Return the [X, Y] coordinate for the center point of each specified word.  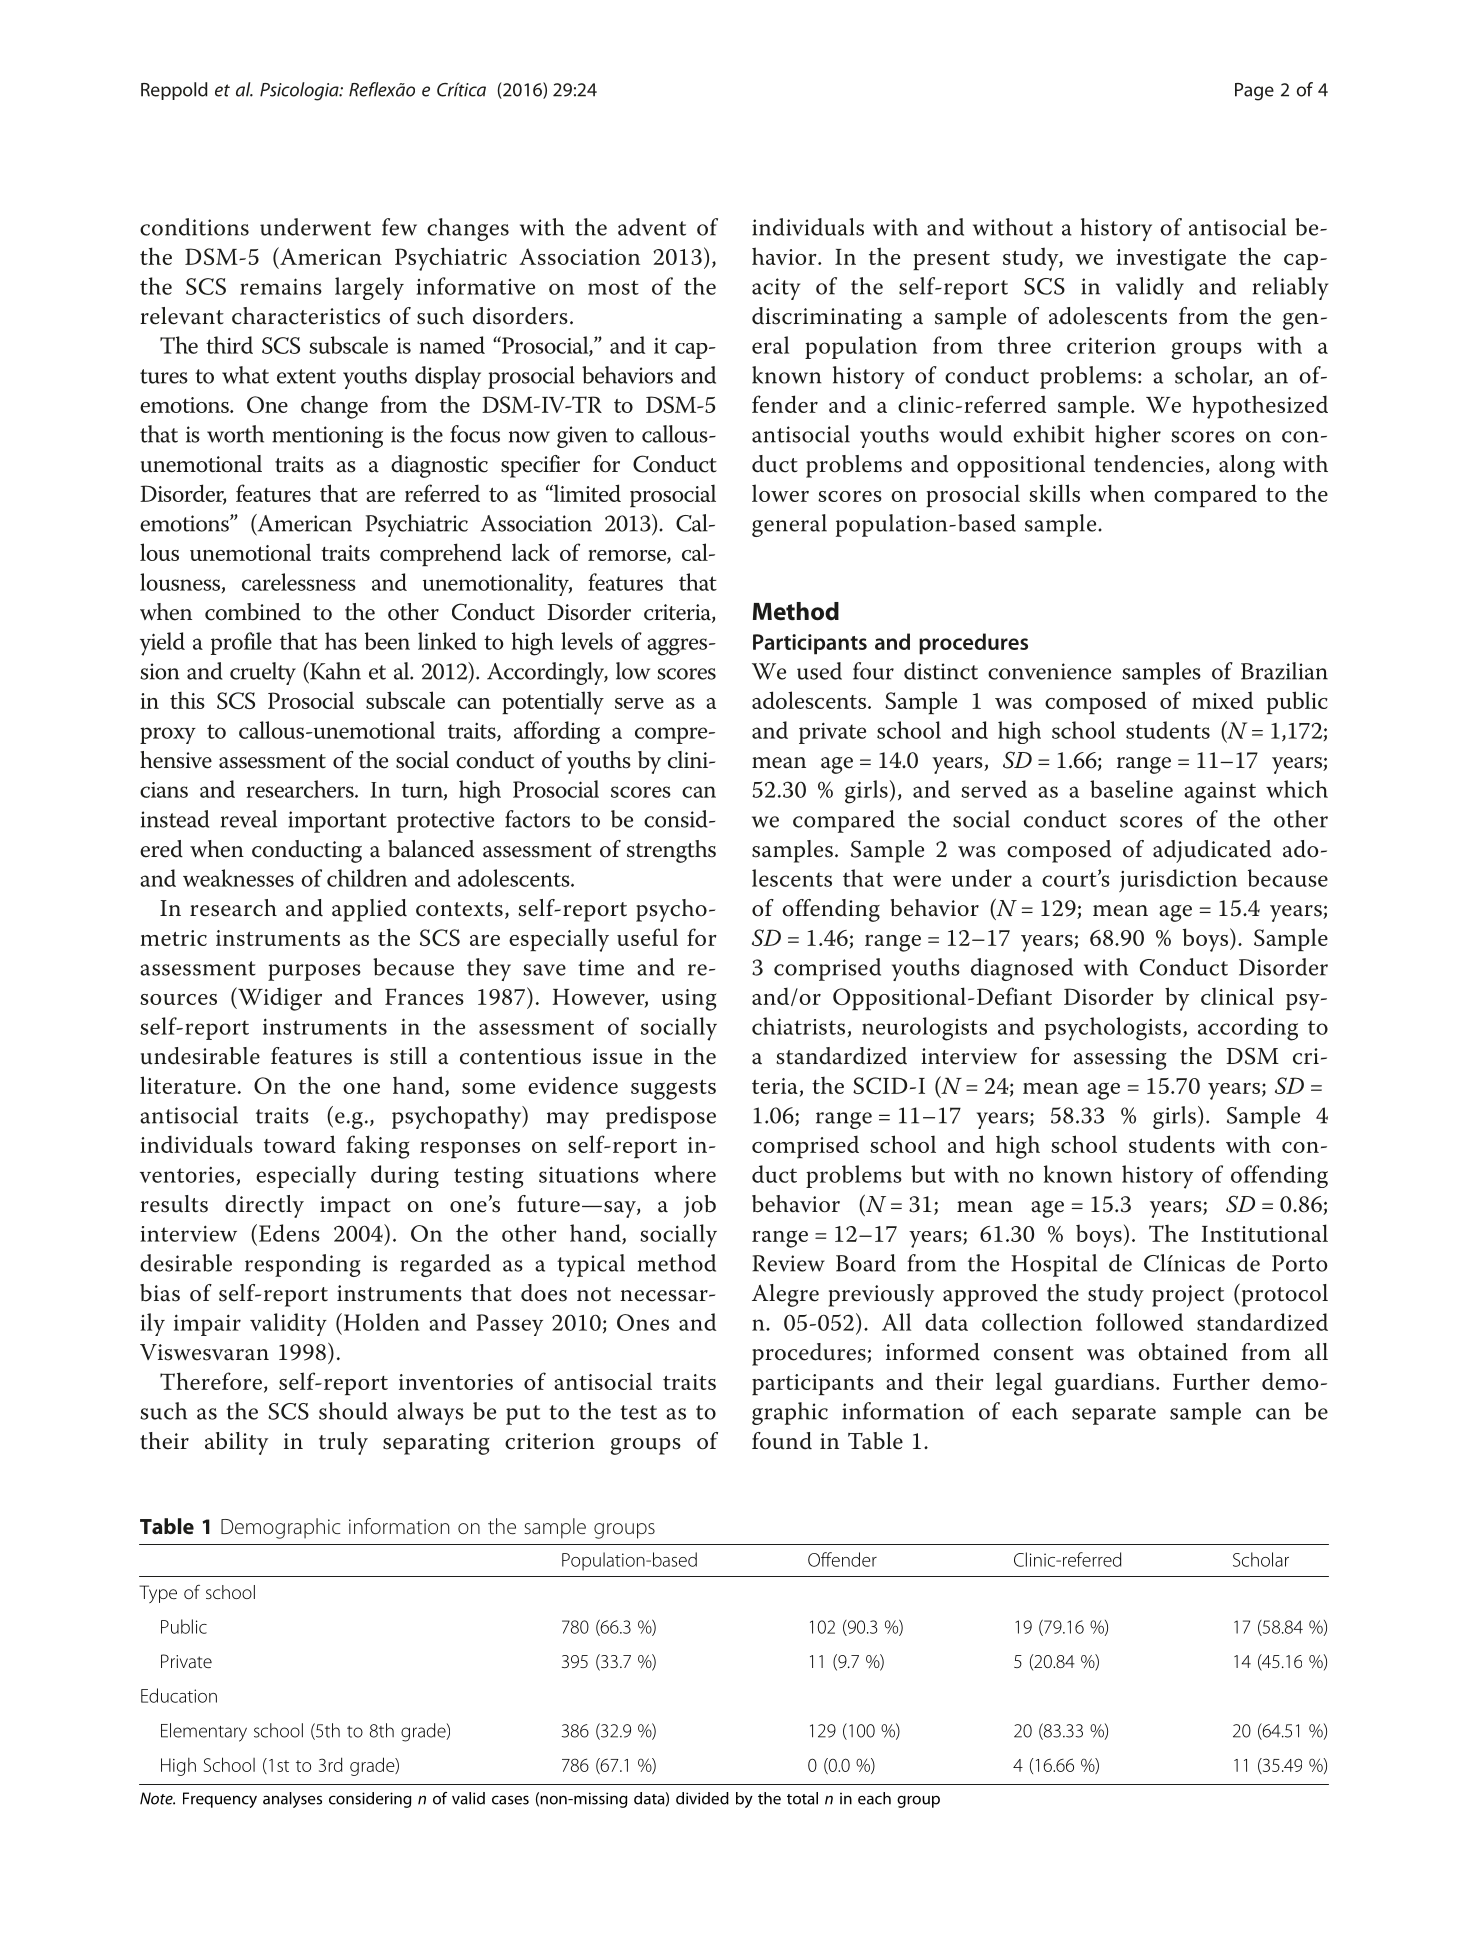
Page [1254, 92]
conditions [194, 227]
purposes [314, 972]
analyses [292, 1800]
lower [780, 493]
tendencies [1149, 464]
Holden [380, 1322]
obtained [1183, 1352]
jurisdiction [1178, 880]
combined [253, 612]
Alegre [785, 1295]
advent [652, 227]
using [689, 1000]
